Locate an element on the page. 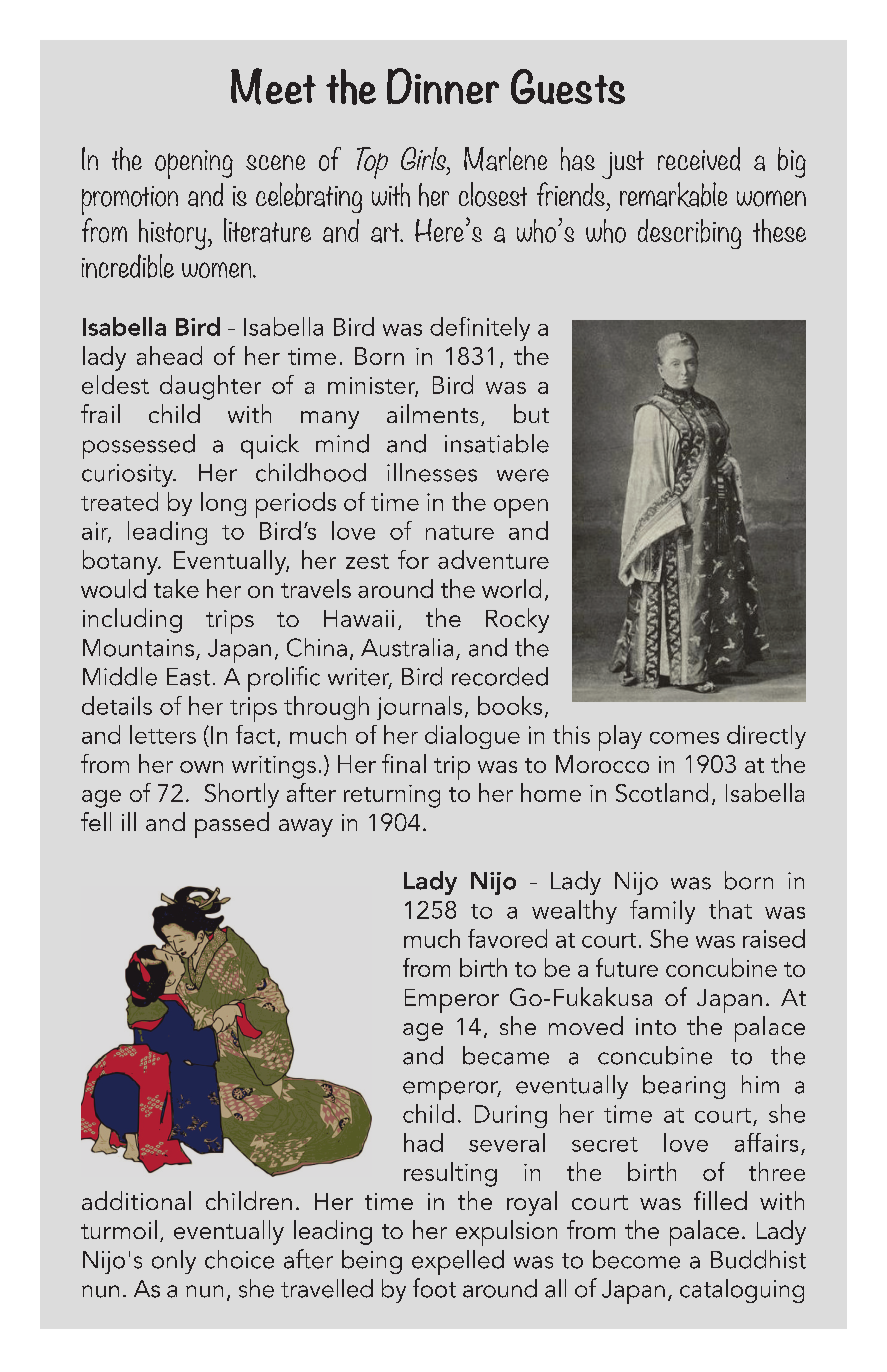  Buddhist is located at coordinates (758, 1259).
